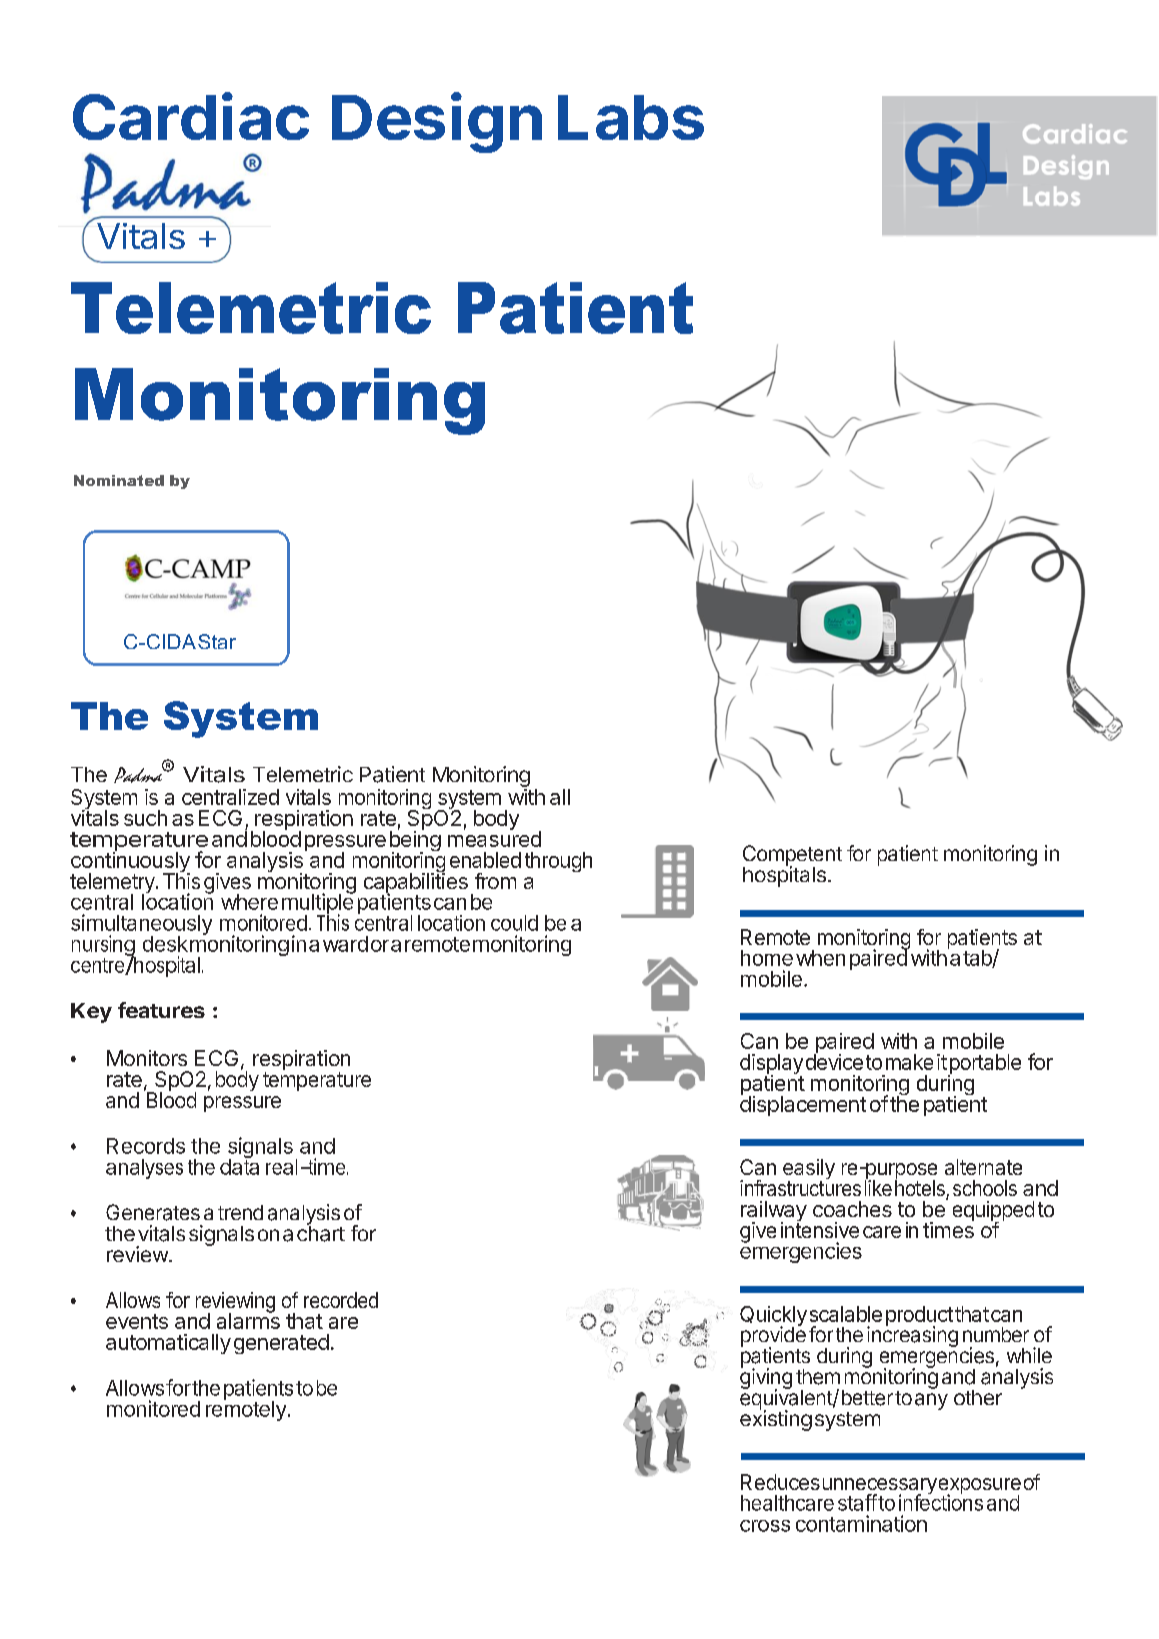 The width and height of the image is (1159, 1639). I want to click on Nominated, so click(119, 480).
